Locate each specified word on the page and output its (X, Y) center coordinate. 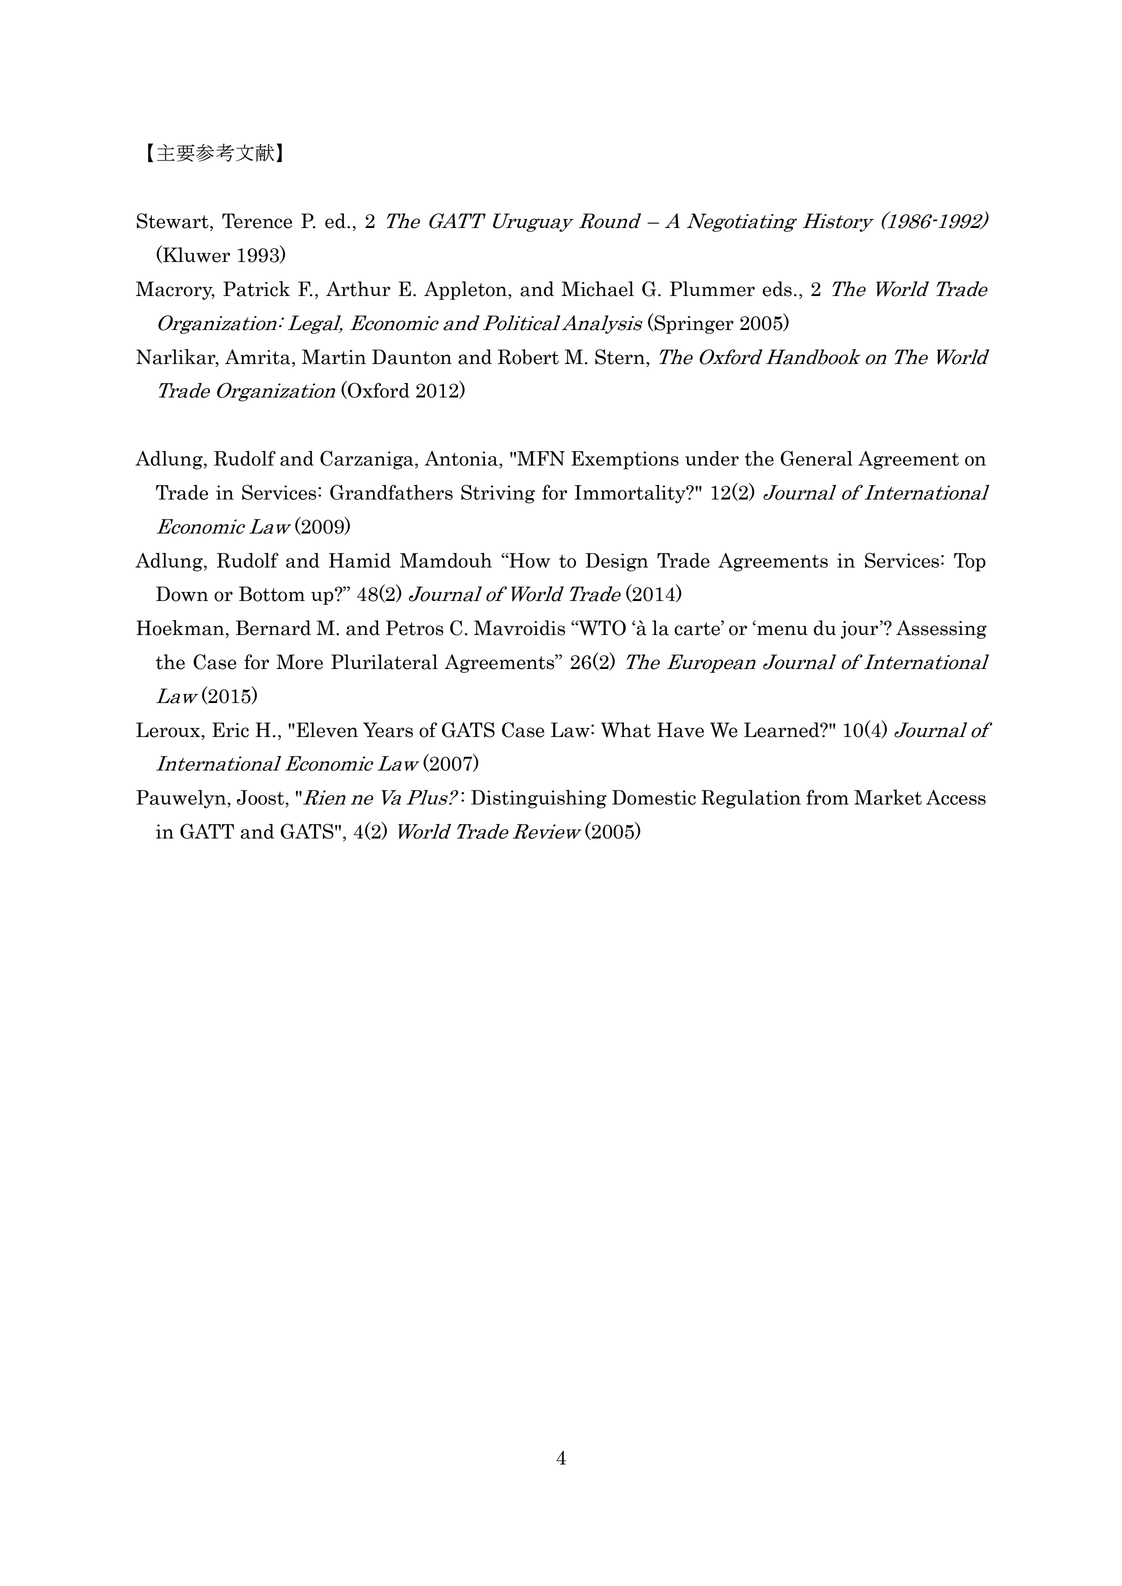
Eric (230, 730)
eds (777, 289)
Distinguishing (539, 799)
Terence (257, 221)
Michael (597, 289)
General (816, 458)
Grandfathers (391, 492)
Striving (498, 494)
